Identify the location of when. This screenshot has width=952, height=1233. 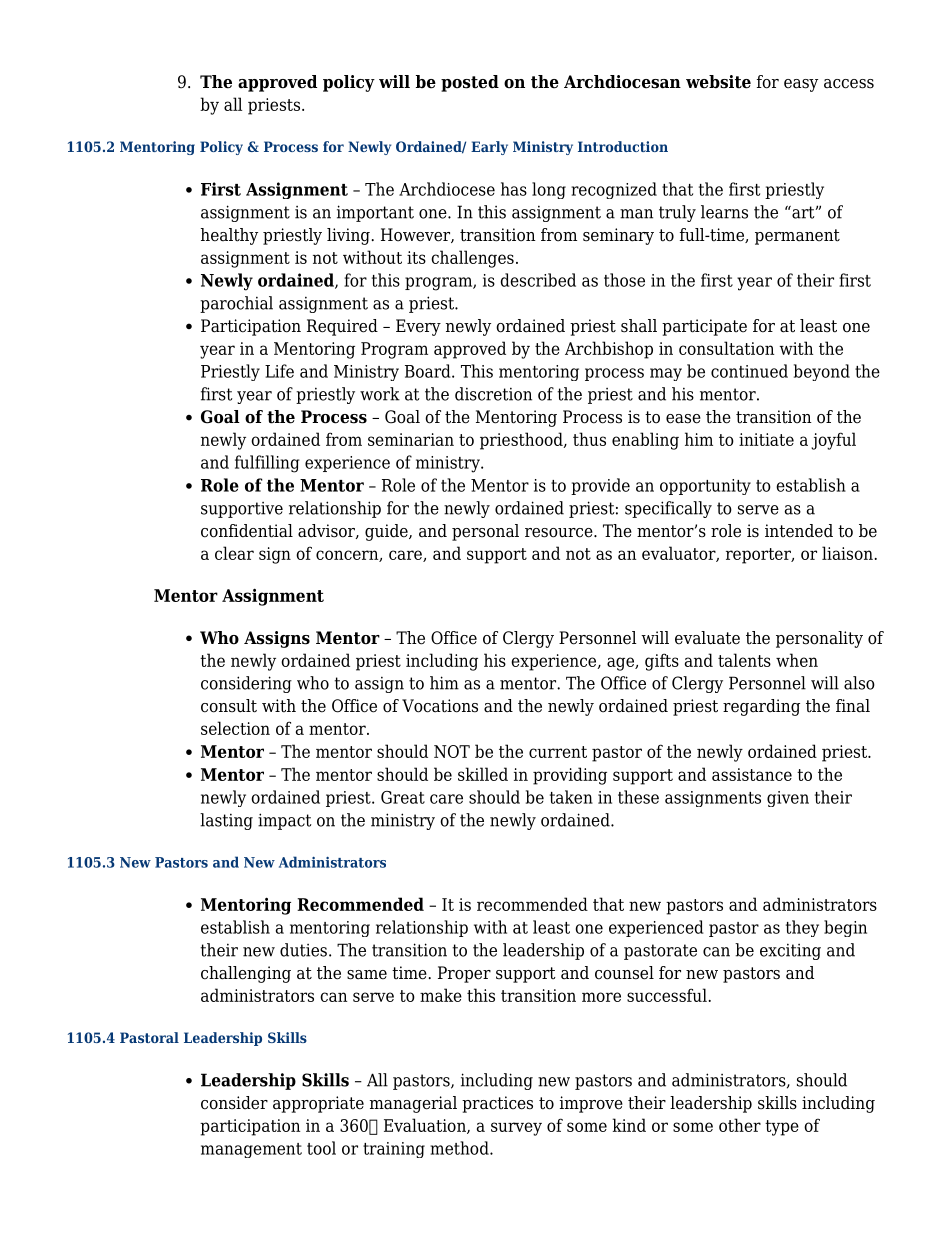
(797, 660).
